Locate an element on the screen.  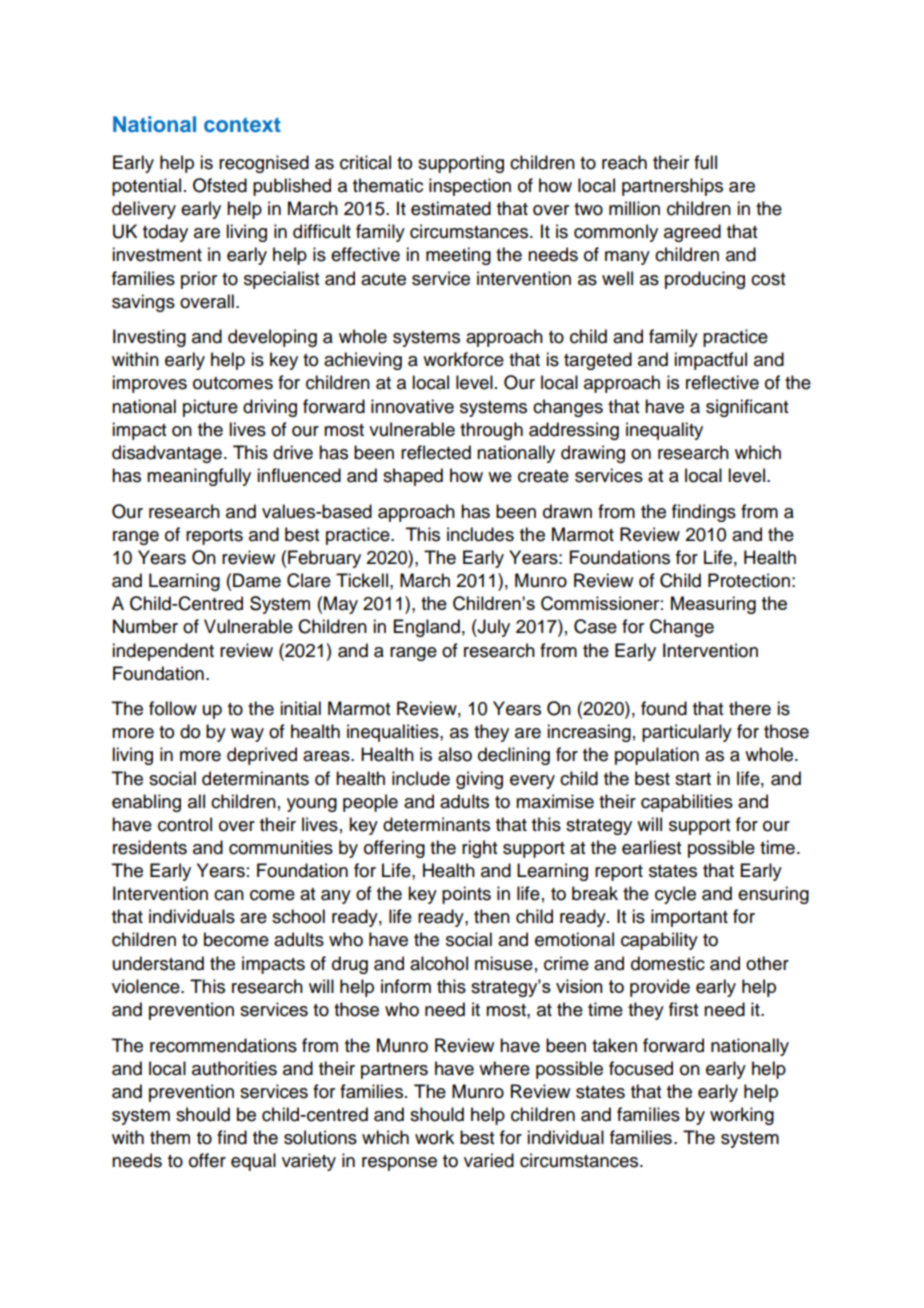
authorities is located at coordinates (234, 1068).
